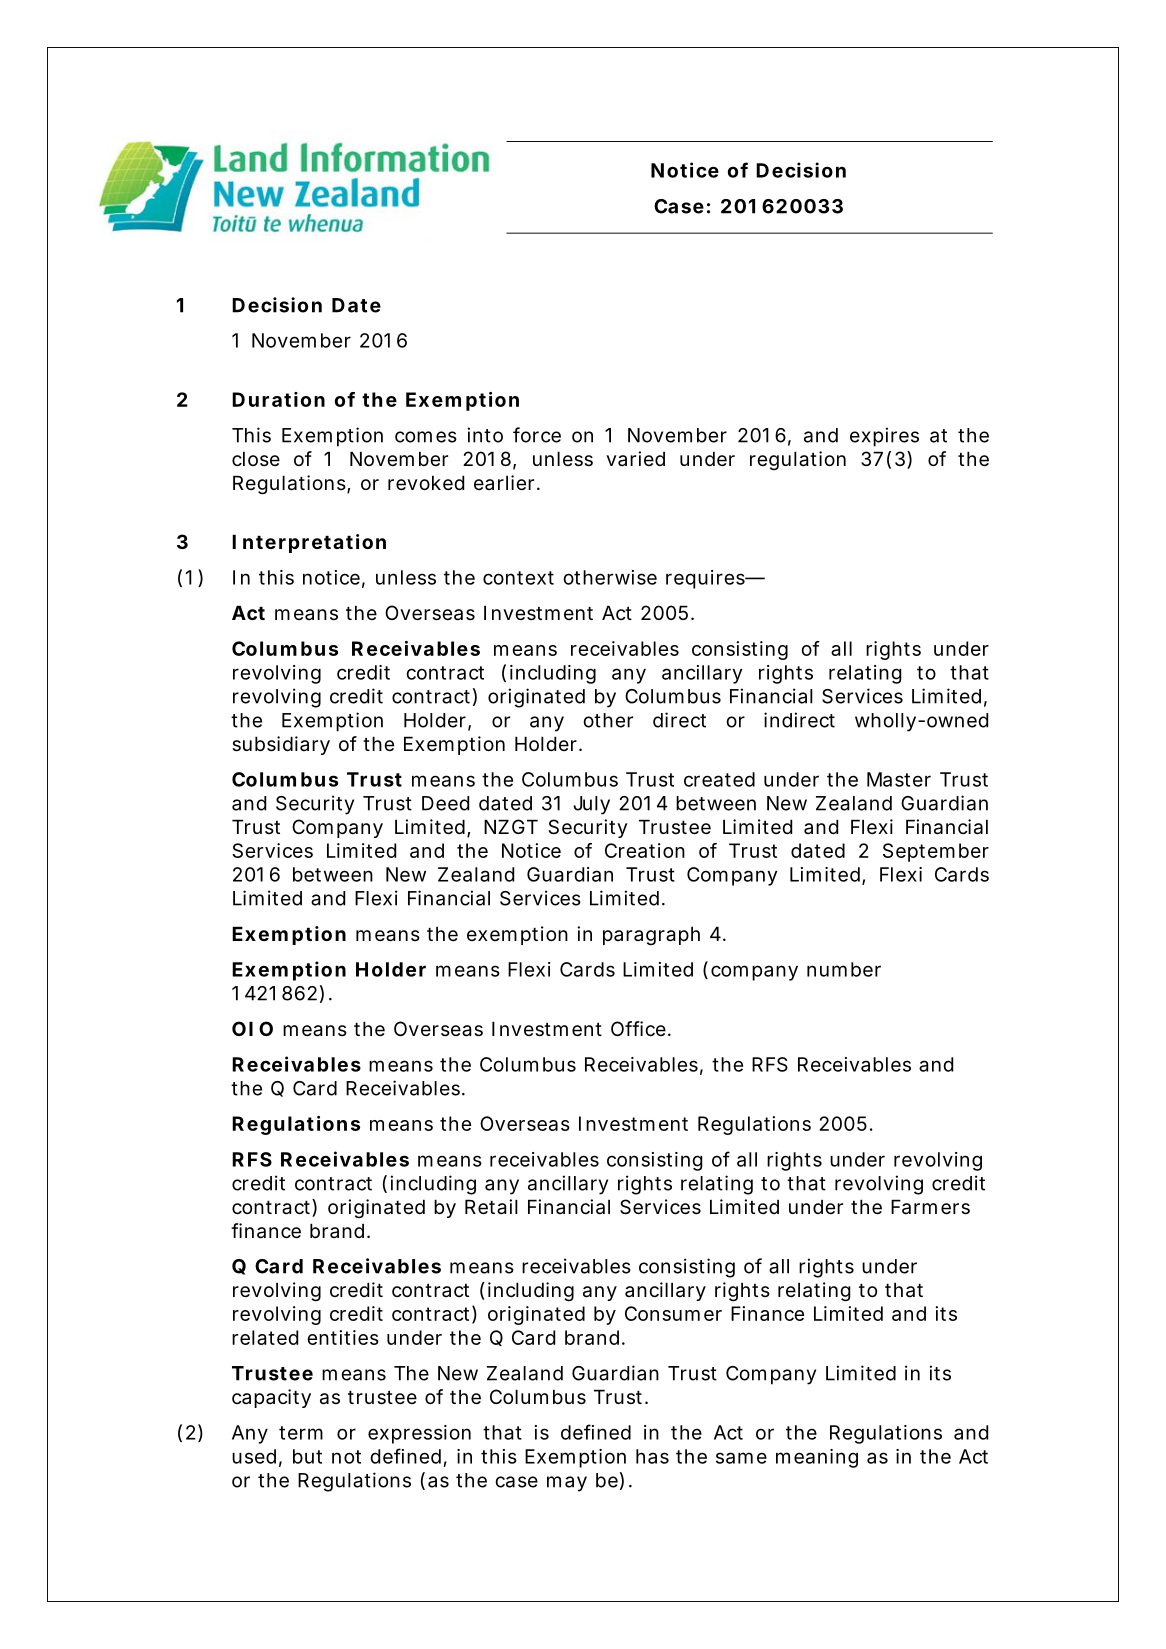 Image resolution: width=1166 pixels, height=1649 pixels. Describe the element at coordinates (638, 1028) in the screenshot. I see `Office` at that location.
